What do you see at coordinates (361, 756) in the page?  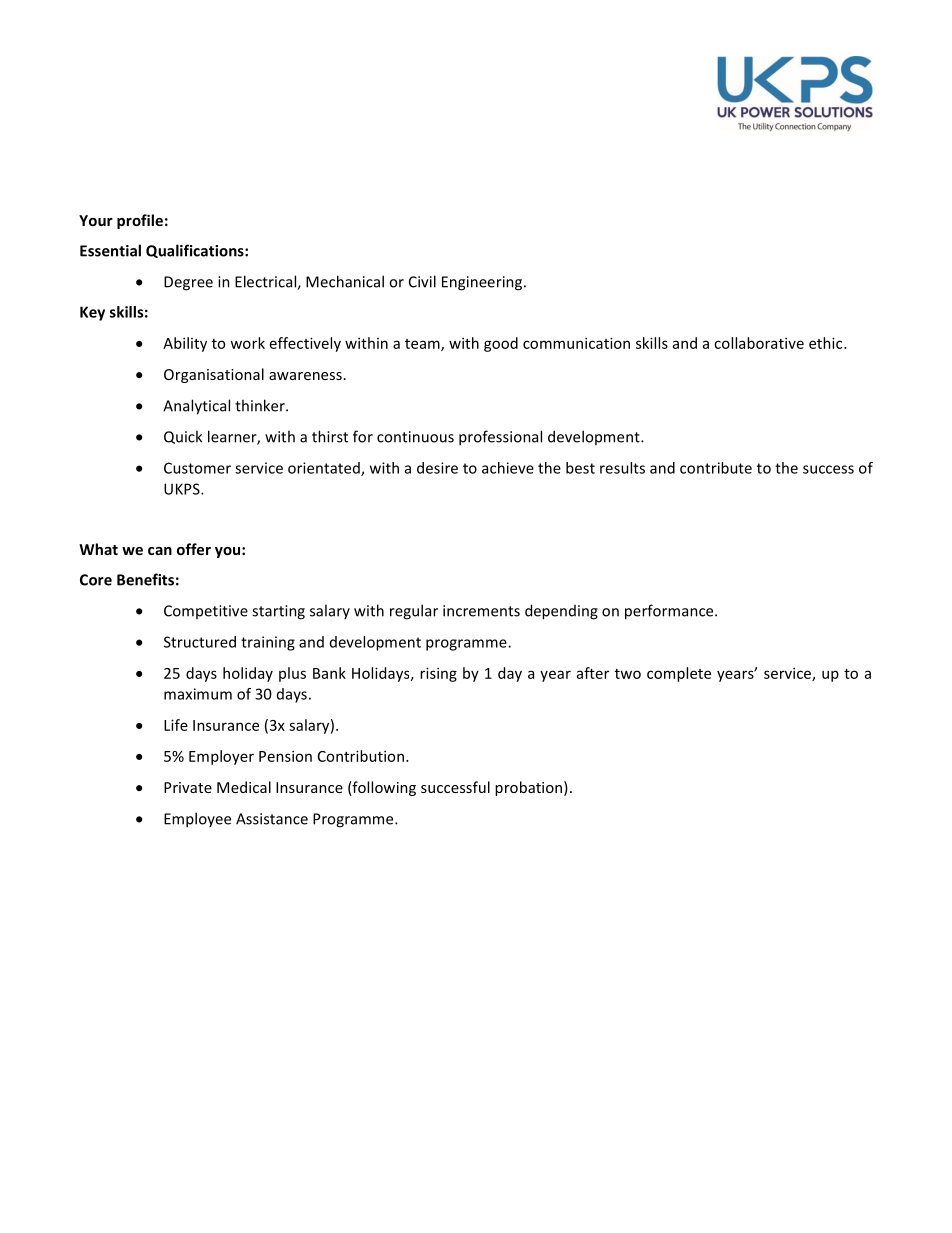 I see `Contribution` at bounding box center [361, 756].
